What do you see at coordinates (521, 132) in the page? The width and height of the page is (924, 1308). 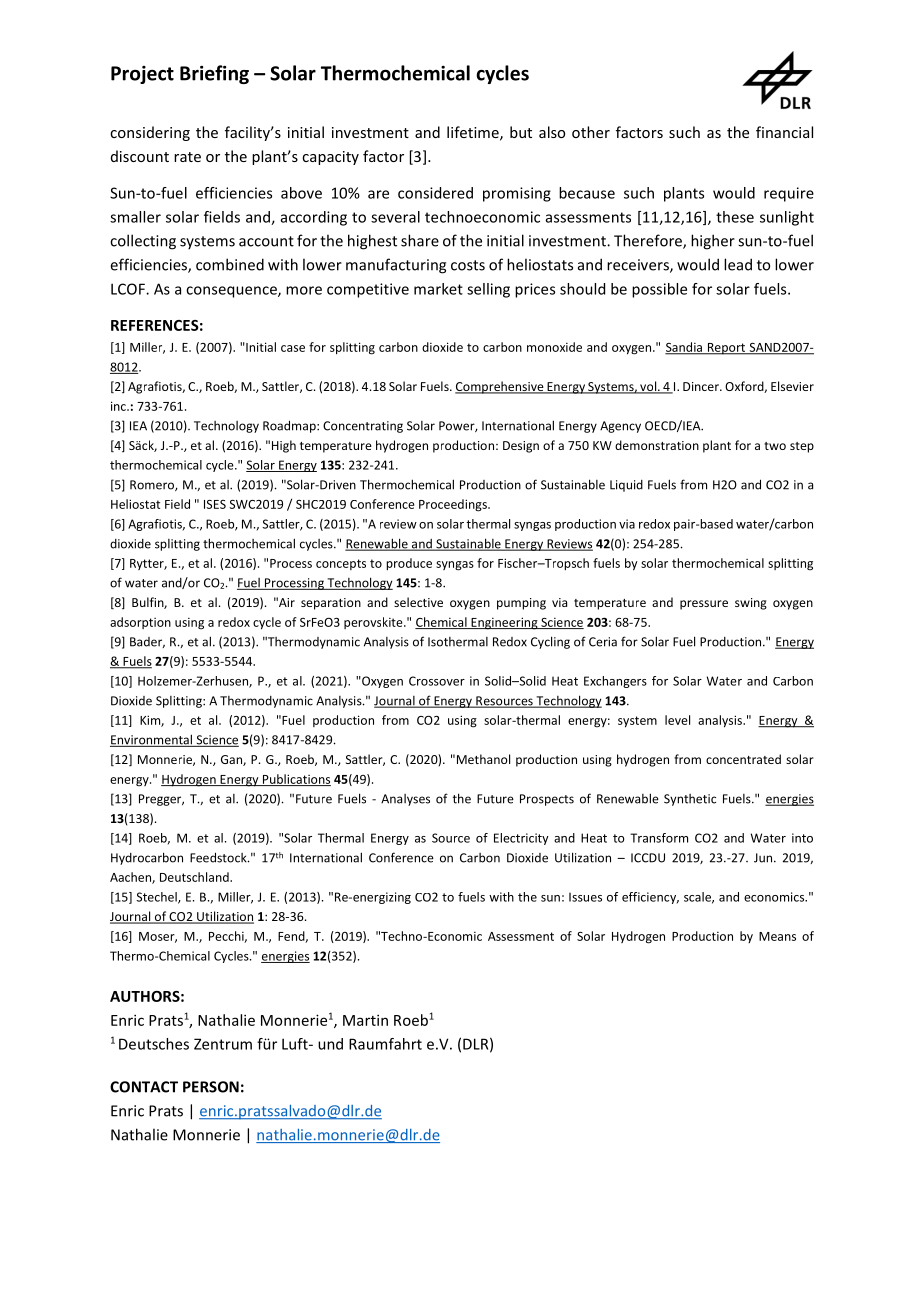 I see `but` at bounding box center [521, 132].
